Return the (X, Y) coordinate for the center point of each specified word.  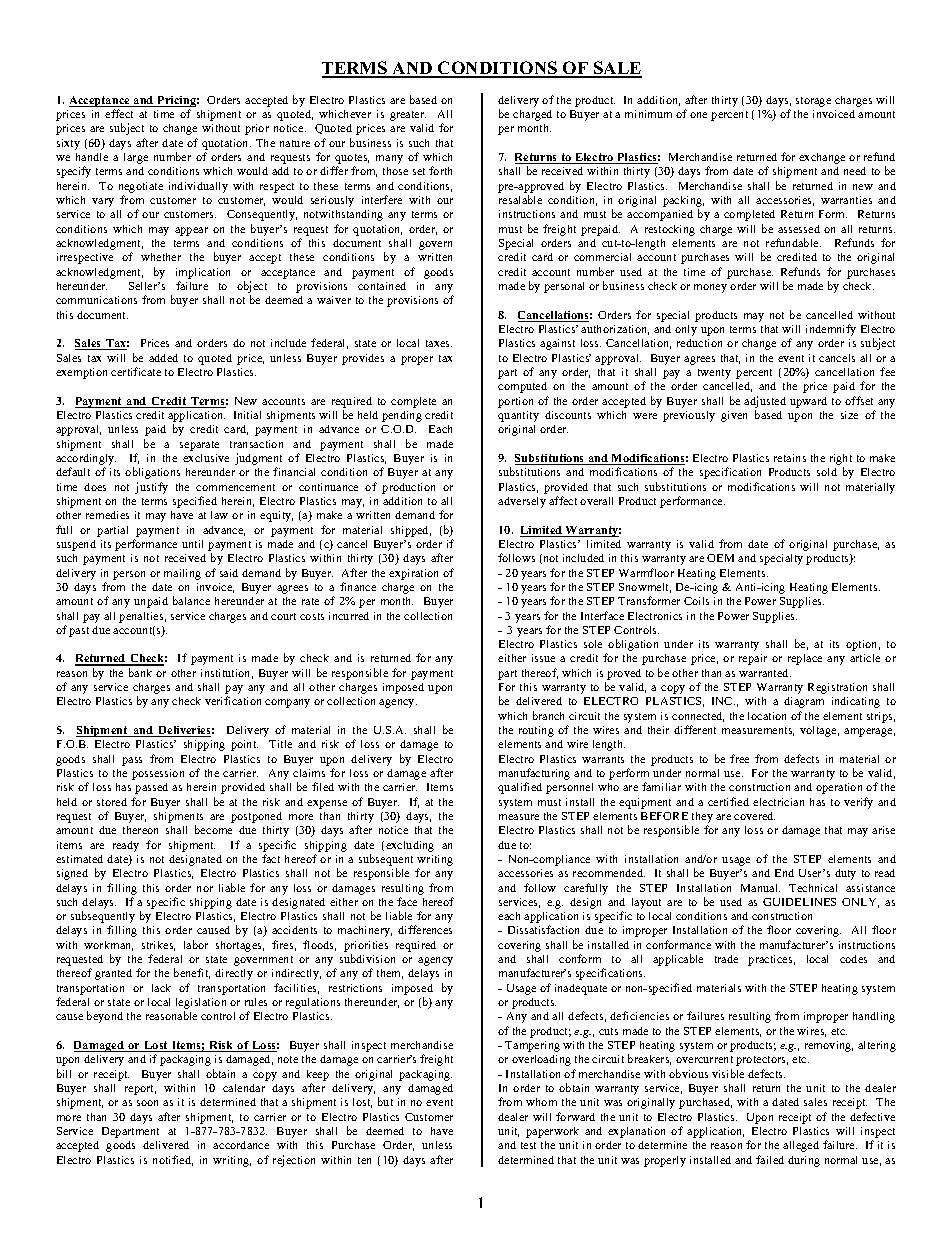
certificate (136, 371)
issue (543, 658)
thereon (140, 830)
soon (147, 1103)
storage (813, 102)
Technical (813, 888)
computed (522, 387)
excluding (410, 846)
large (136, 158)
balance (191, 600)
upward (808, 402)
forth (440, 170)
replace (805, 659)
